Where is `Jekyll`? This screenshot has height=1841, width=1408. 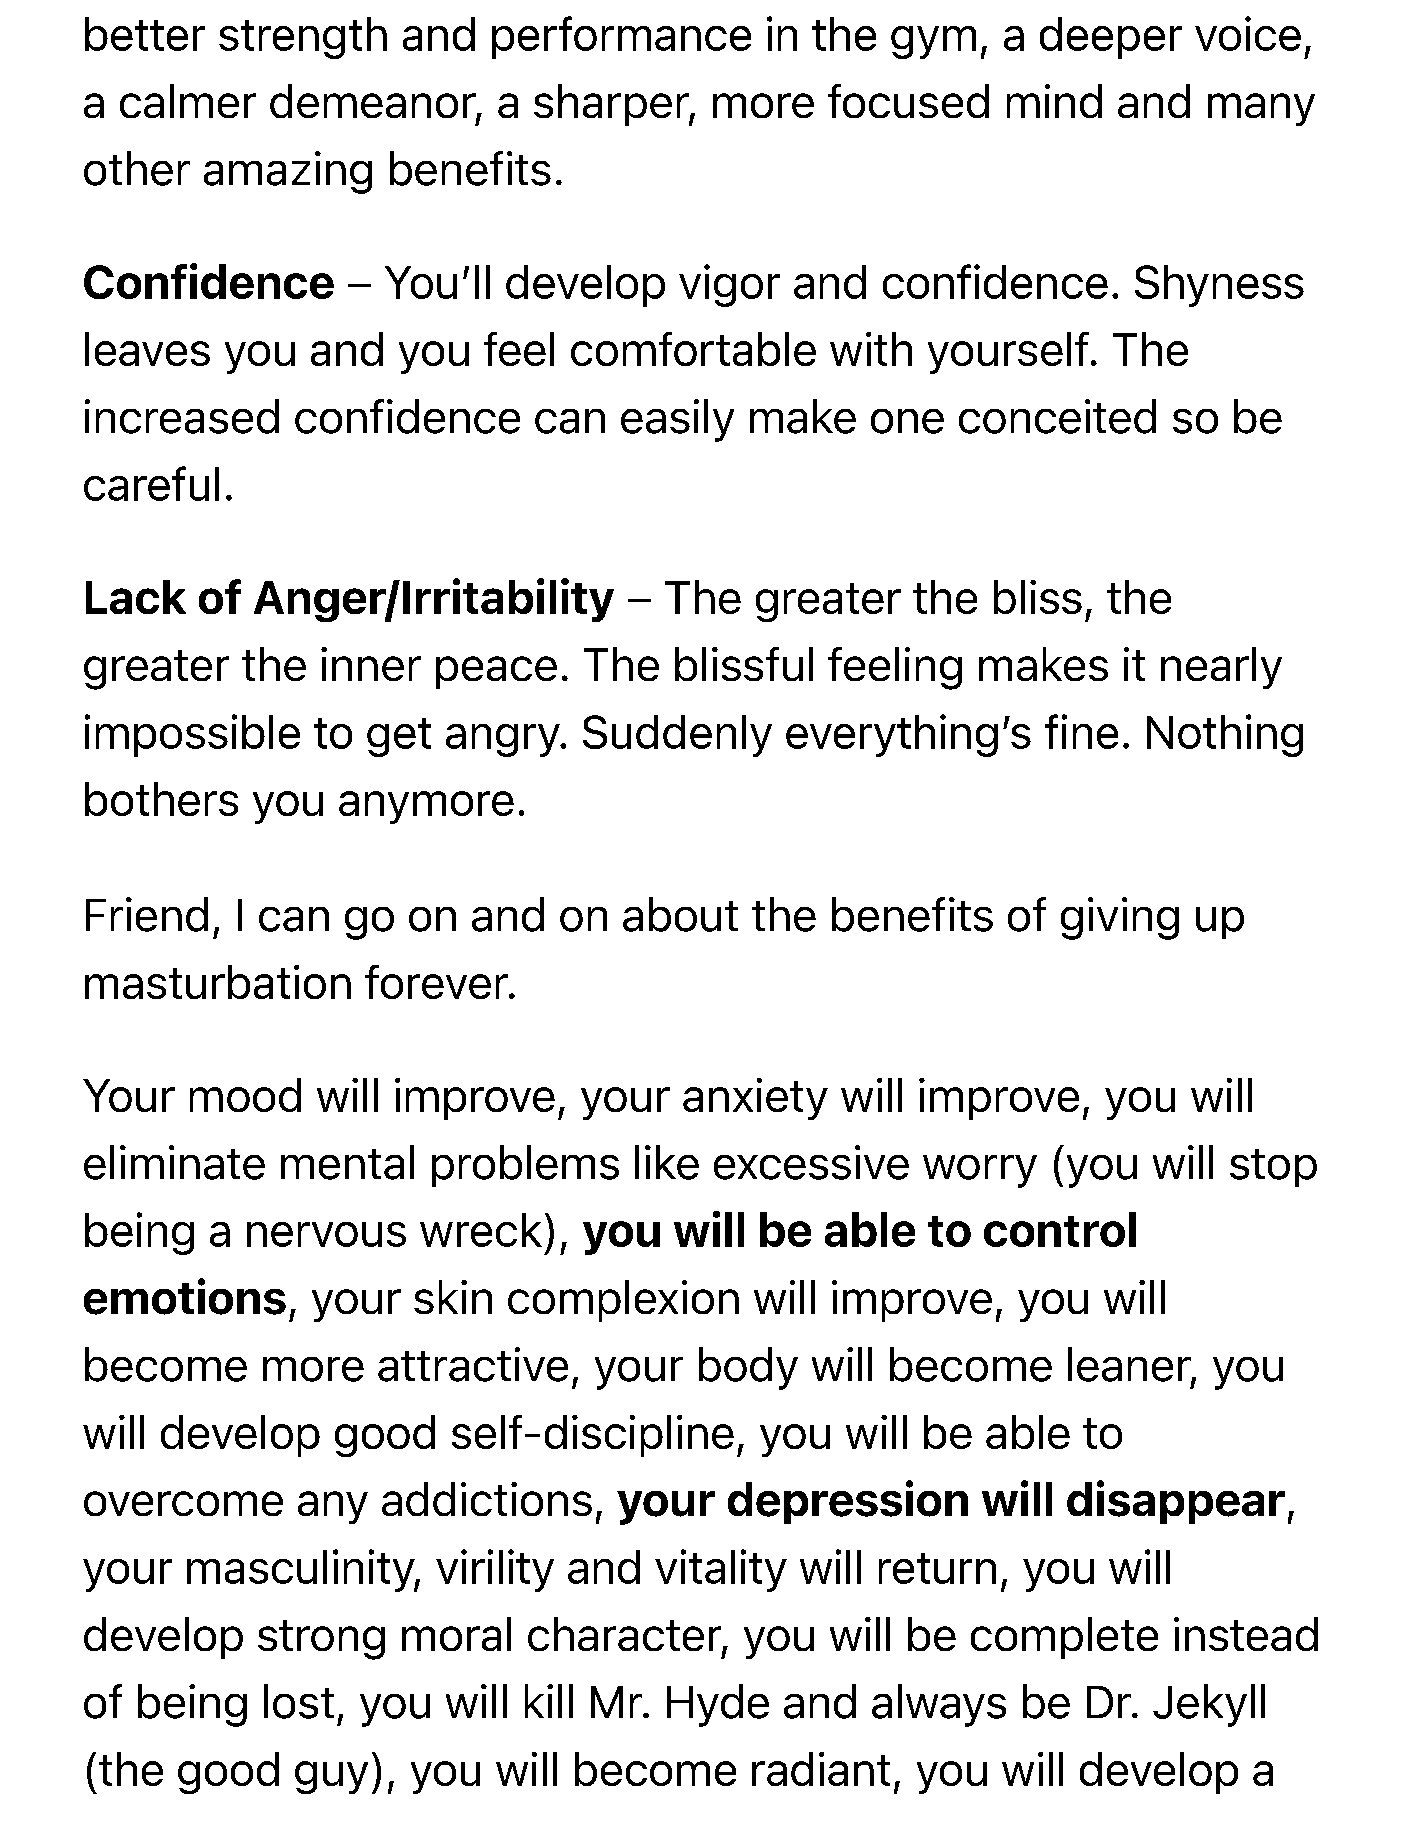 Jekyll is located at coordinates (1209, 1705).
